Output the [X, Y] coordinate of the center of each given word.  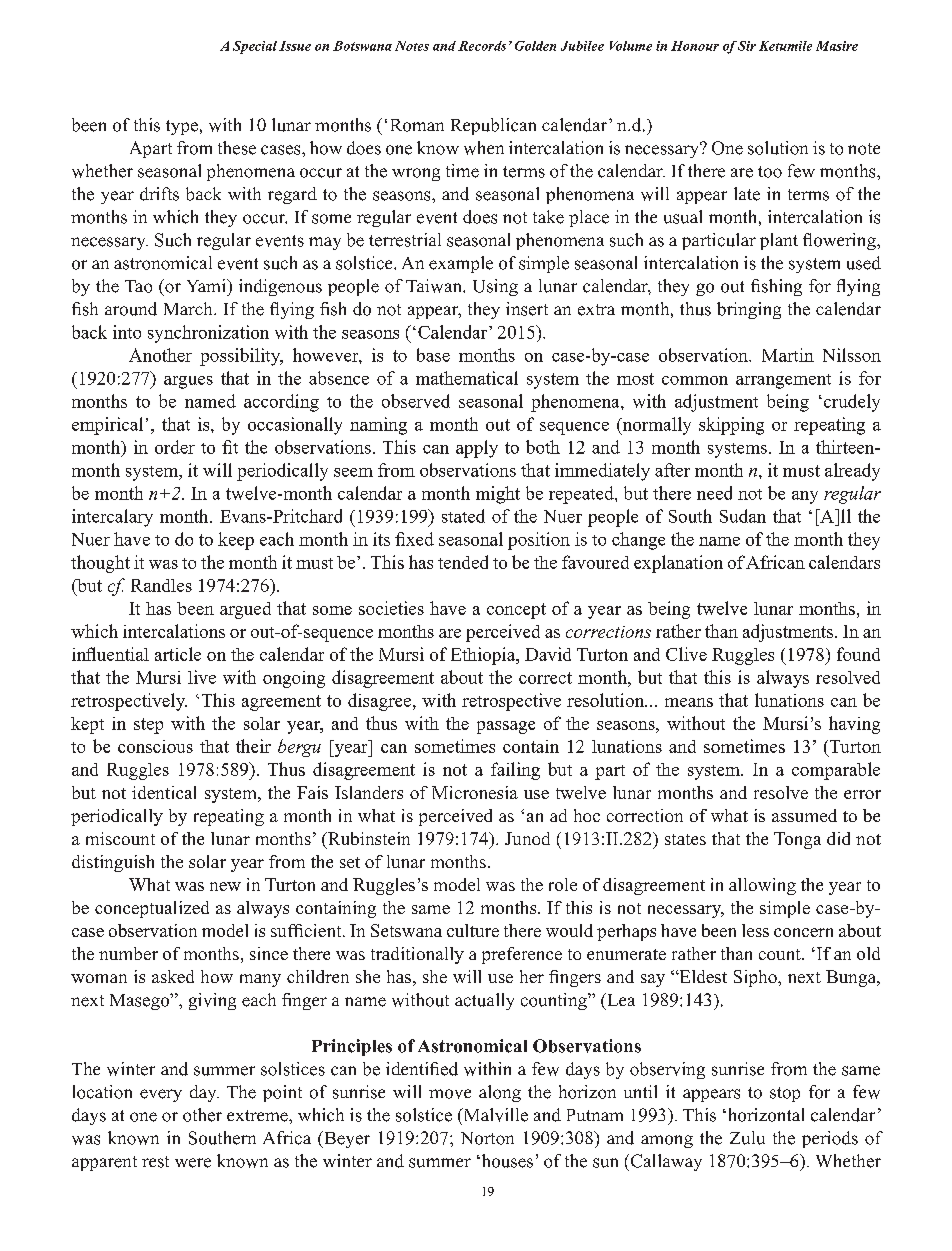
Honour [695, 46]
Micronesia [475, 792]
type [182, 127]
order [175, 447]
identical [164, 792]
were [193, 1163]
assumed [804, 815]
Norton [487, 1138]
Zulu [747, 1138]
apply [477, 449]
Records [482, 46]
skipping [731, 426]
